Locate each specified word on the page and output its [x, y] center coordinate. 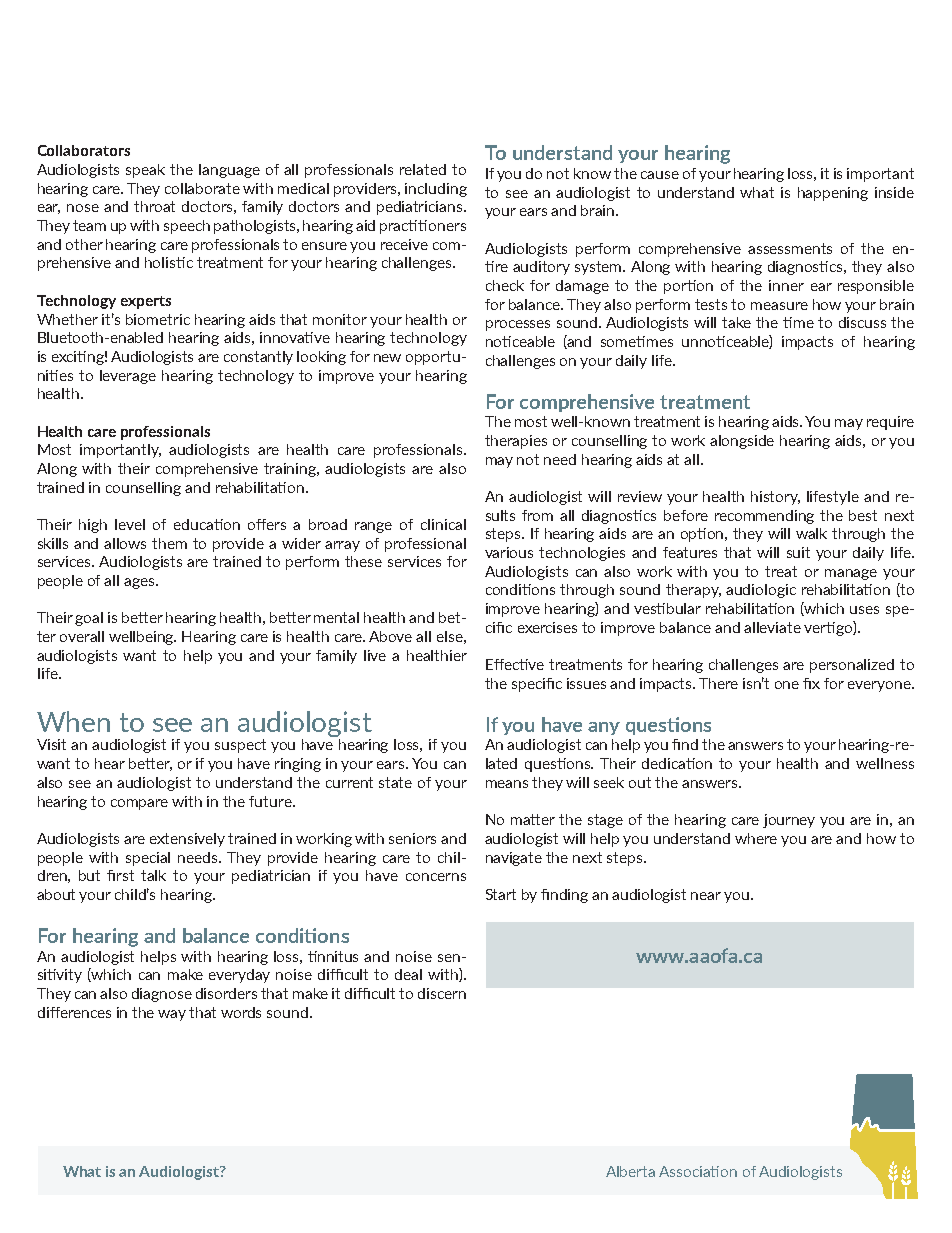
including [436, 190]
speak [145, 171]
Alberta [630, 1171]
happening [833, 194]
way [172, 1015]
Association [698, 1171]
